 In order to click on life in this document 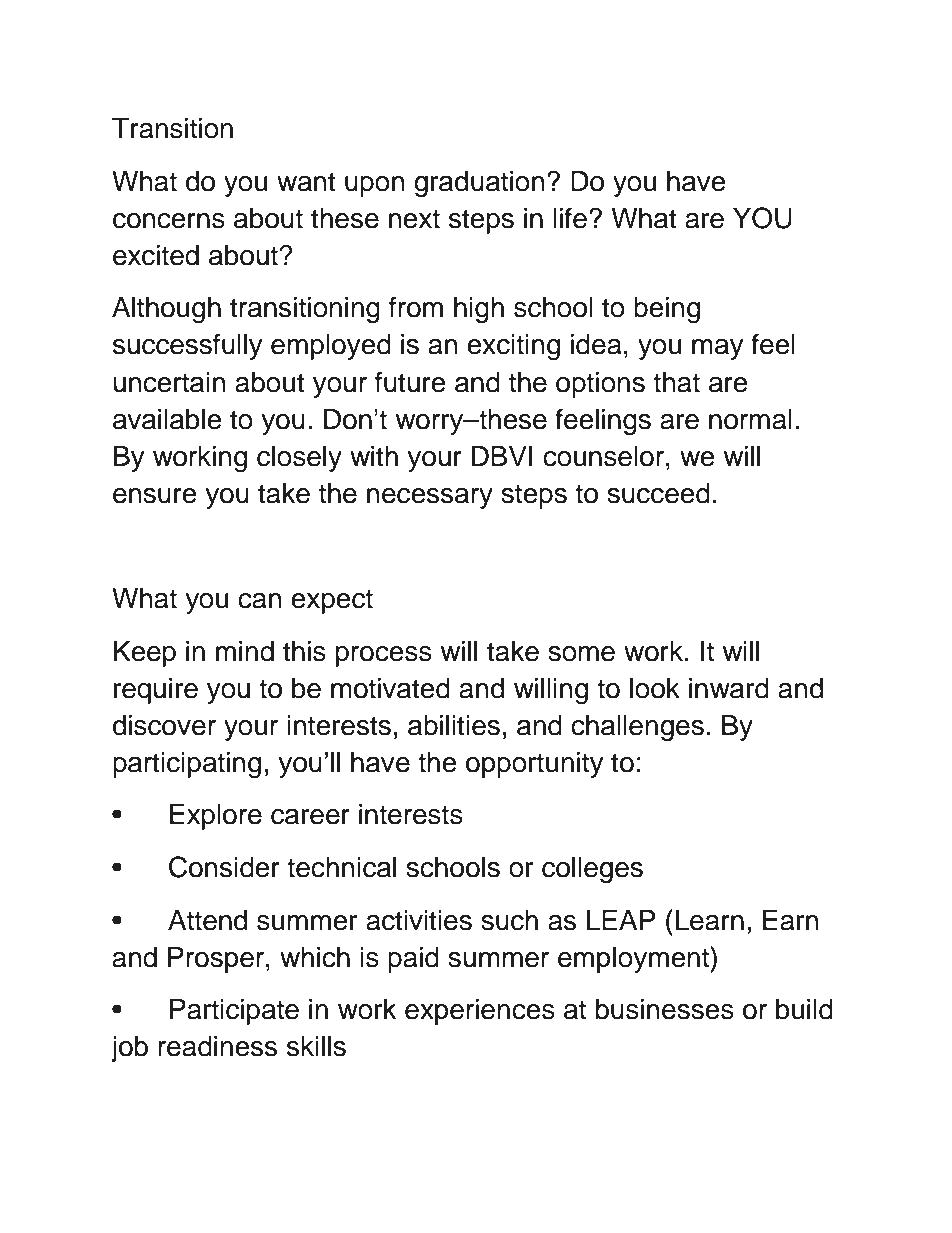, I will do `click(570, 218)`.
